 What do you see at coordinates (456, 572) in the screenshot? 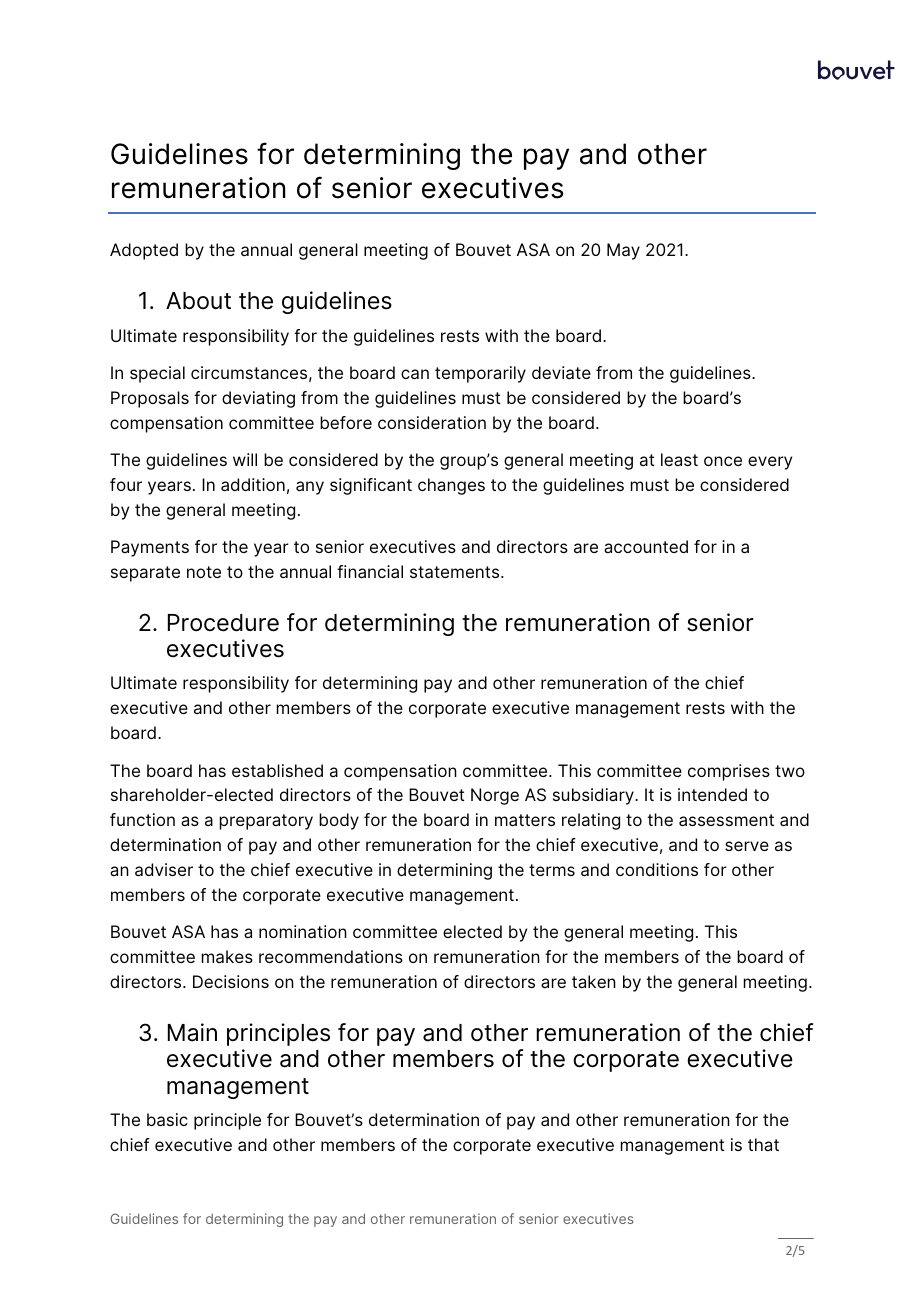
I see `statements` at bounding box center [456, 572].
